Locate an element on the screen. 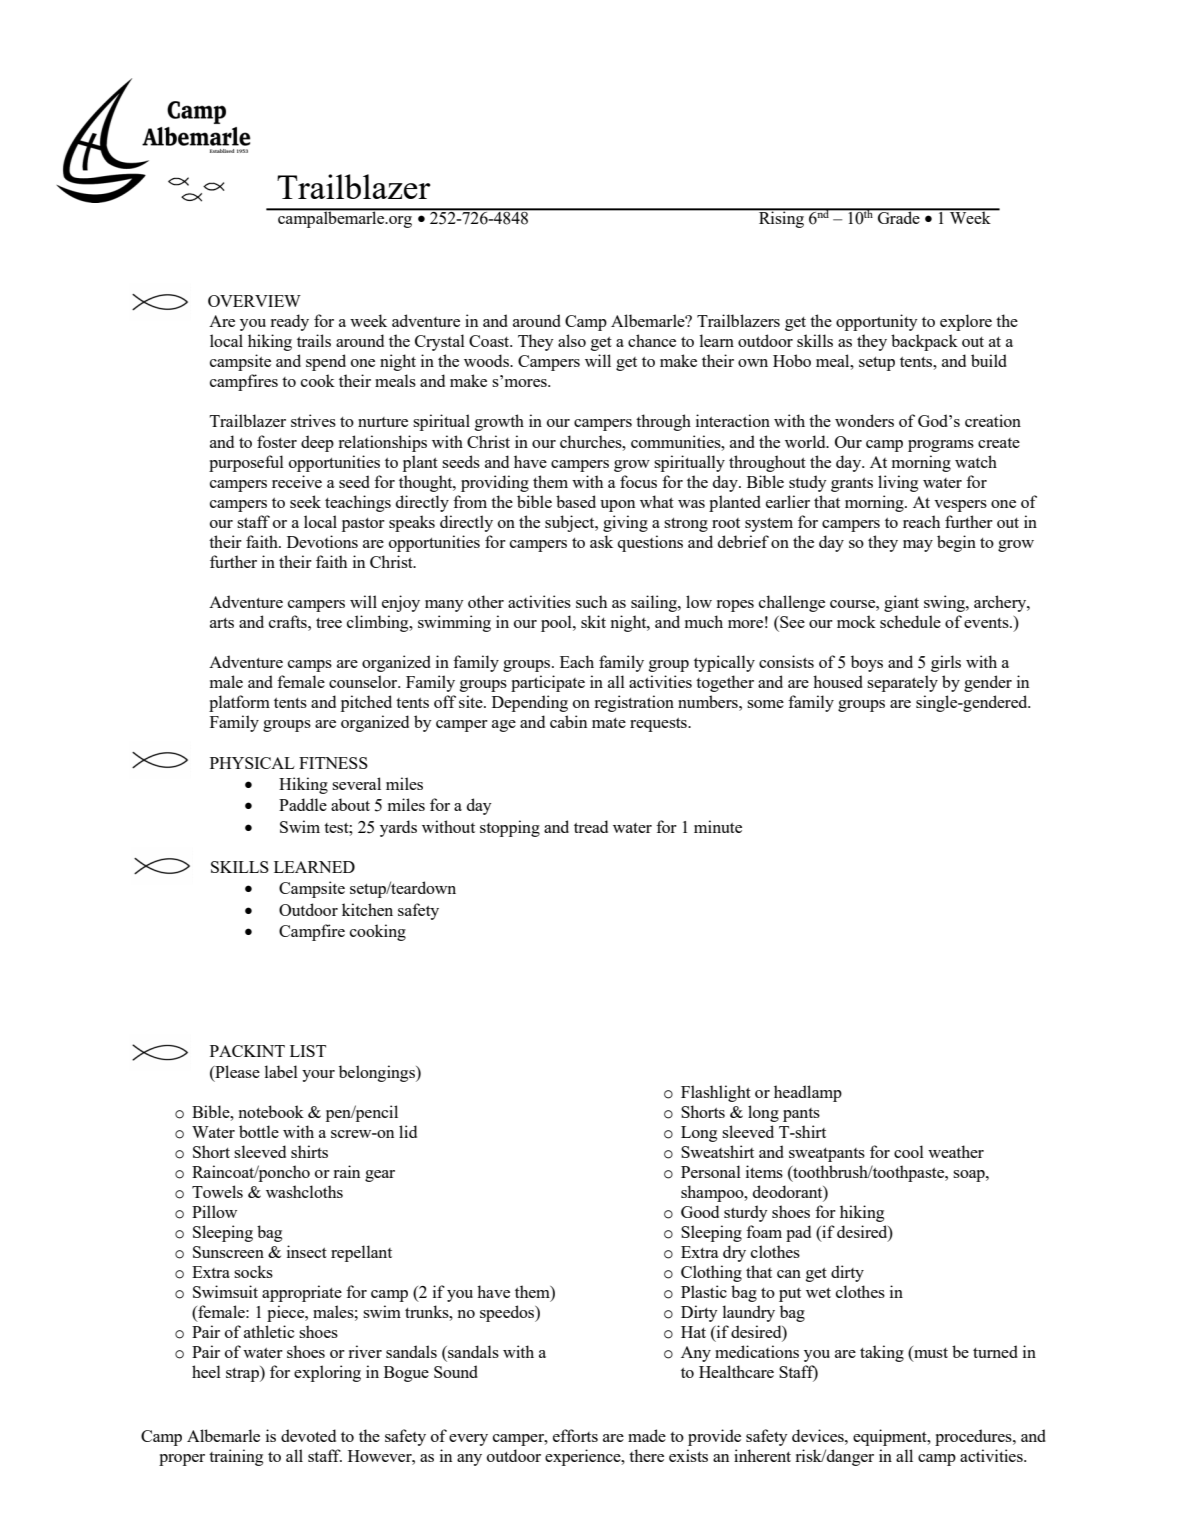 This screenshot has height=1536, width=1187. efforts is located at coordinates (575, 1435).
